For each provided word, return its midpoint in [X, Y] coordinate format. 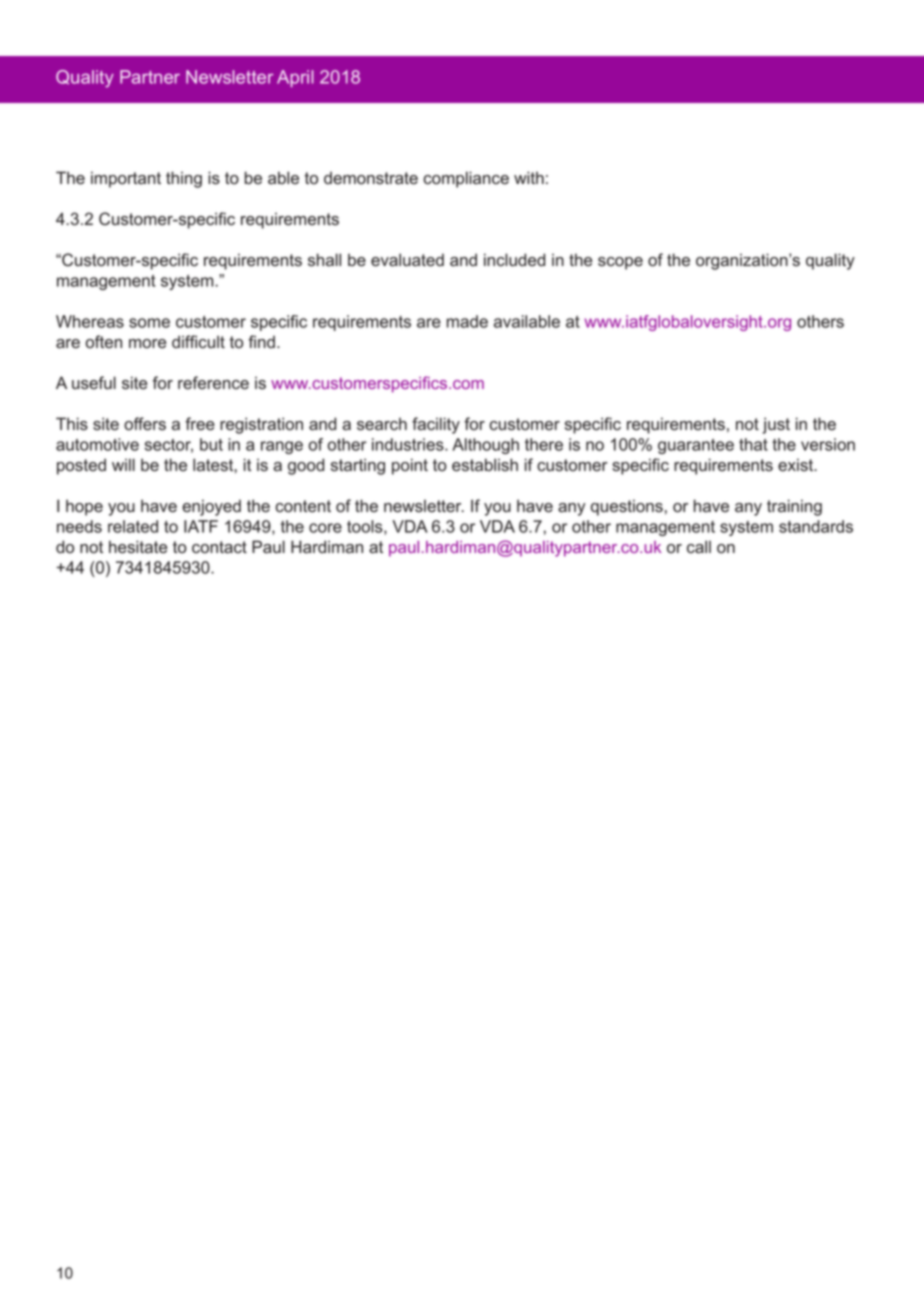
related [133, 526]
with [529, 177]
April [295, 78]
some [149, 323]
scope [620, 263]
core [325, 528]
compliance [466, 179]
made [467, 321]
